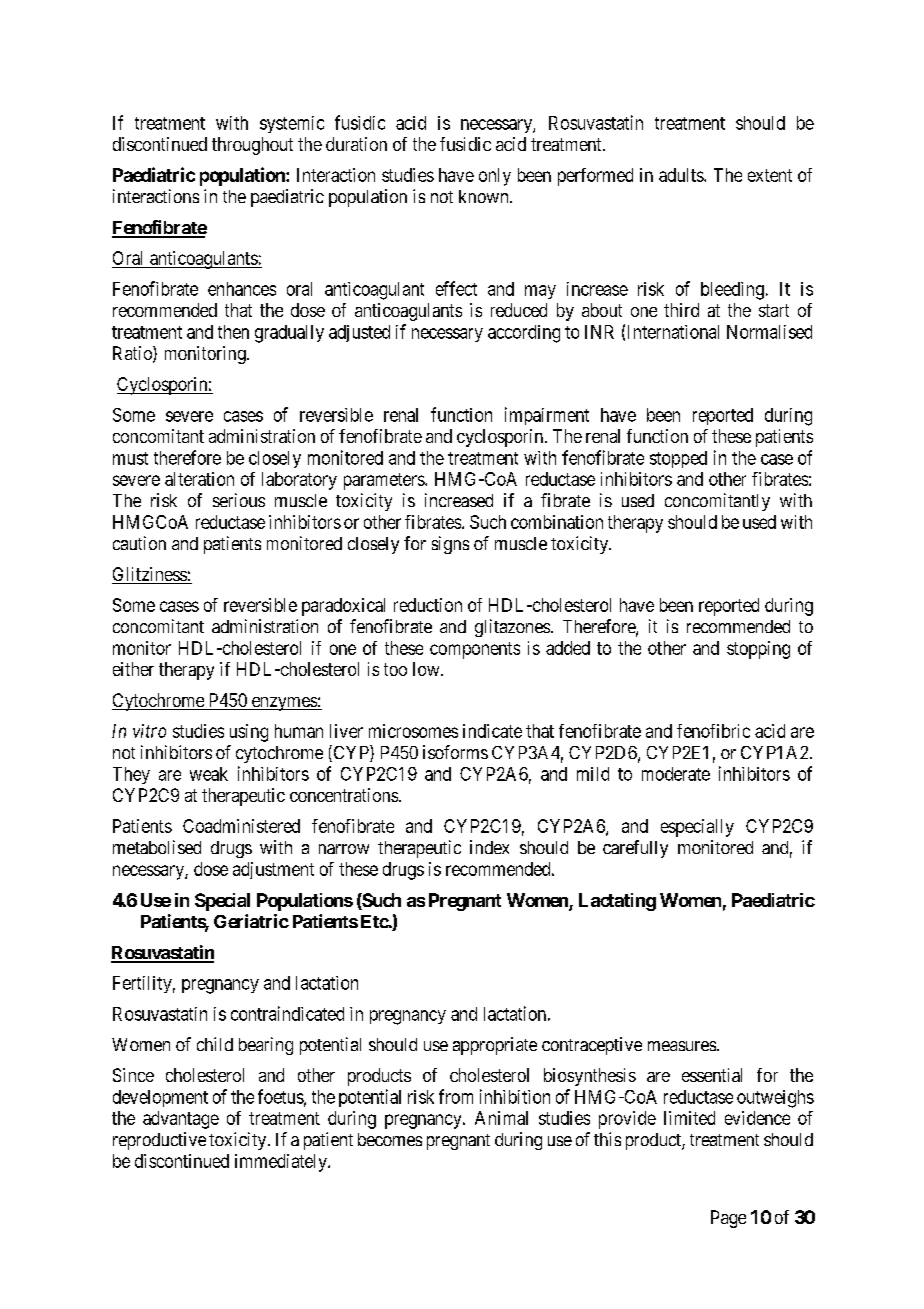 The width and height of the screenshot is (924, 1309). Describe the element at coordinates (682, 175) in the screenshot. I see `adults` at that location.
